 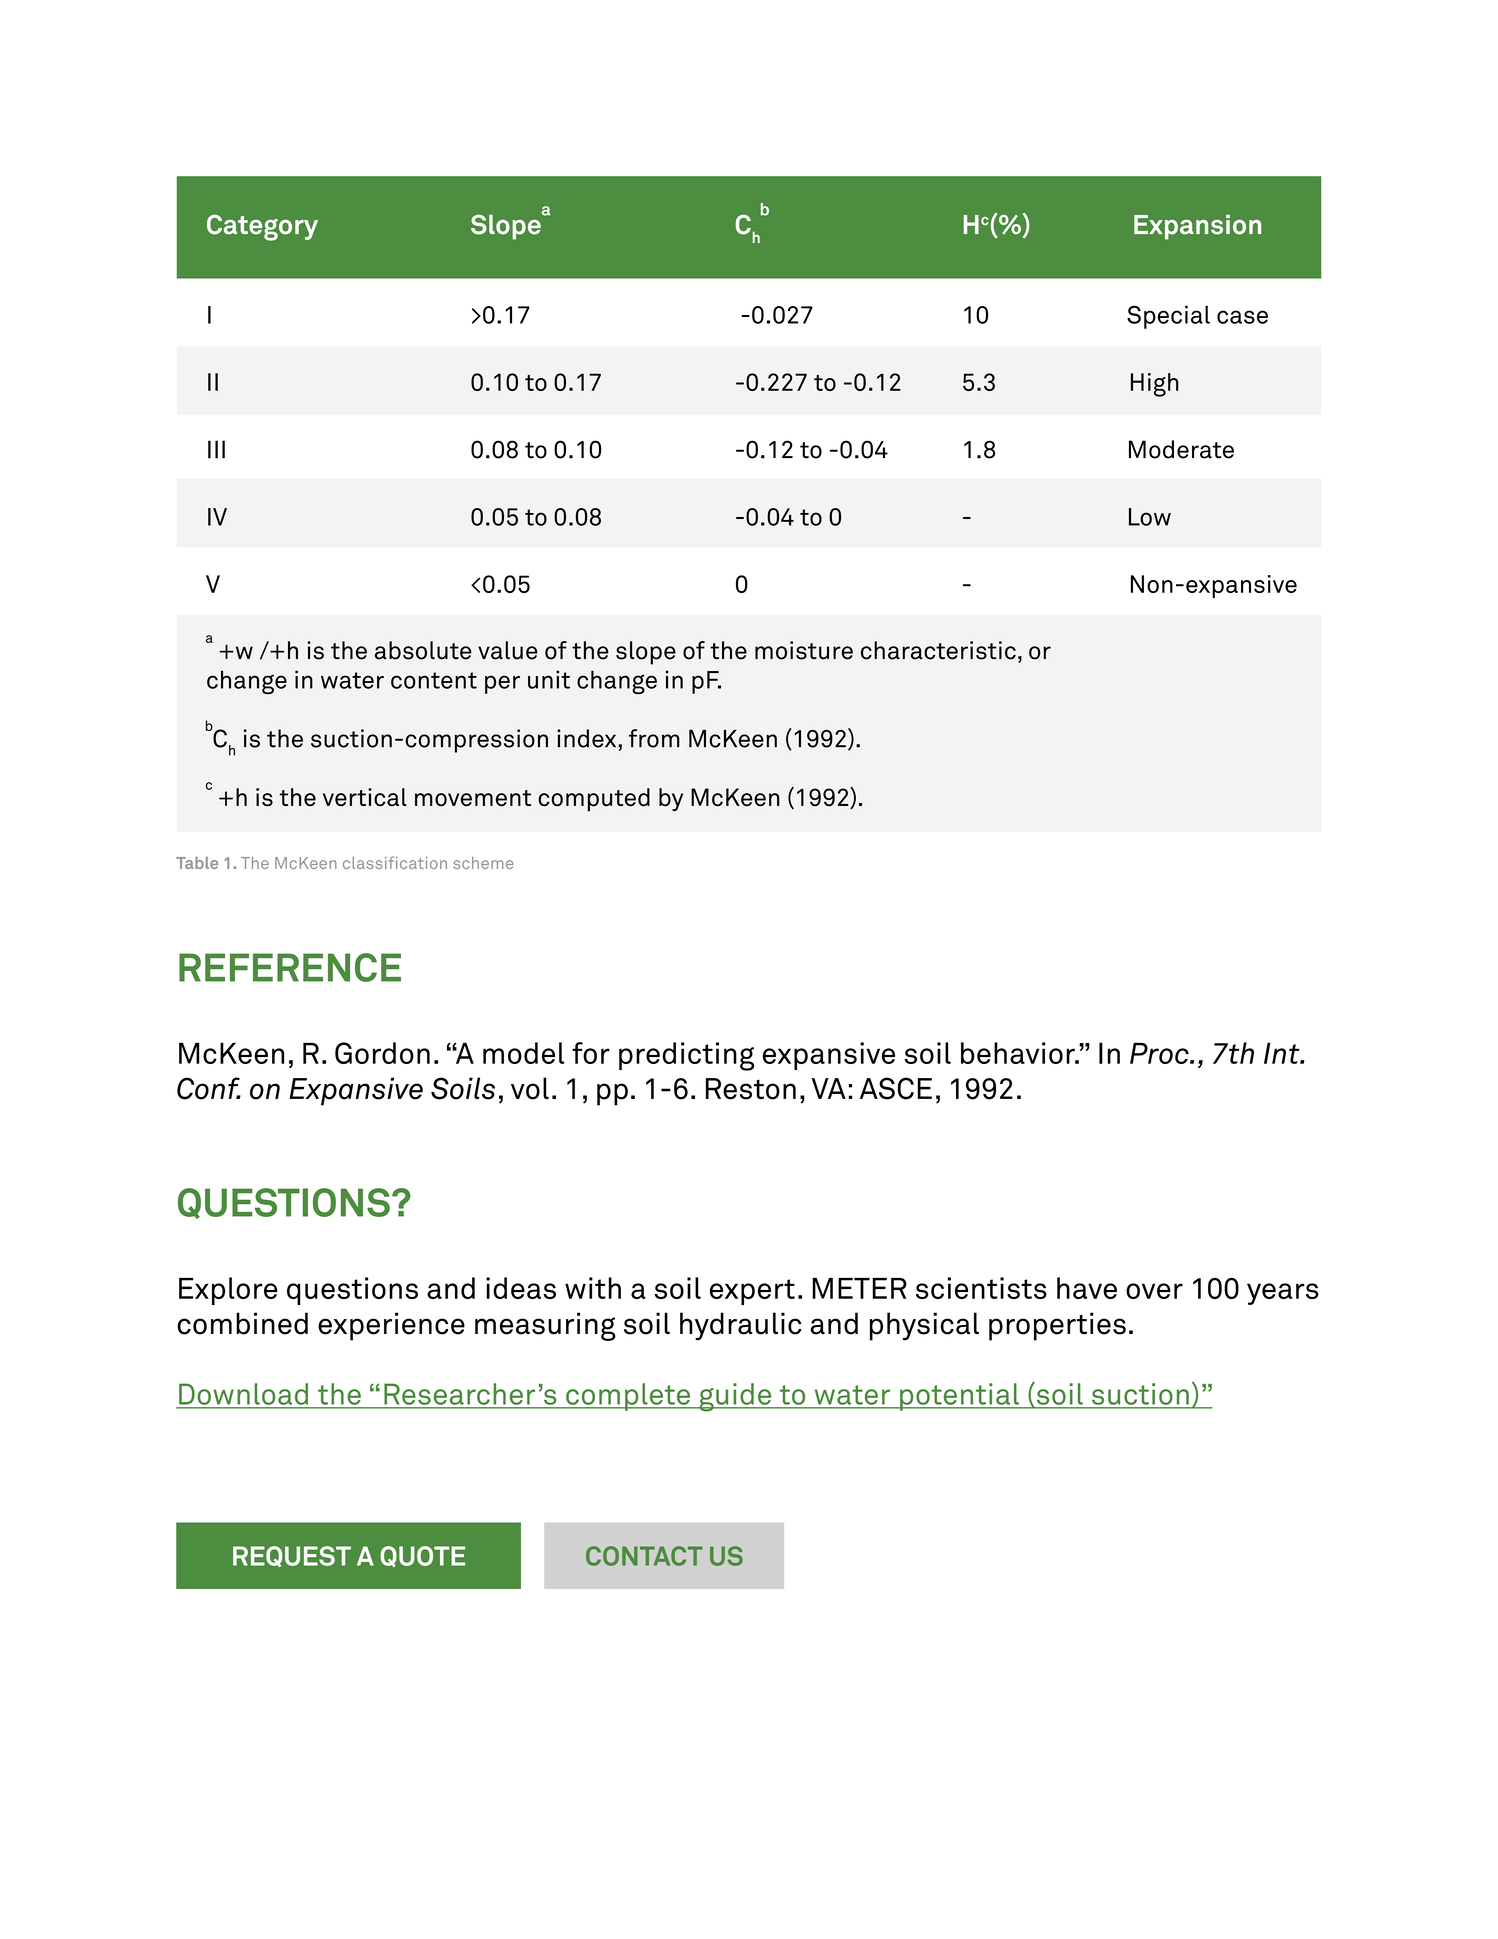 What do you see at coordinates (216, 449) in the screenshot?
I see `III` at bounding box center [216, 449].
